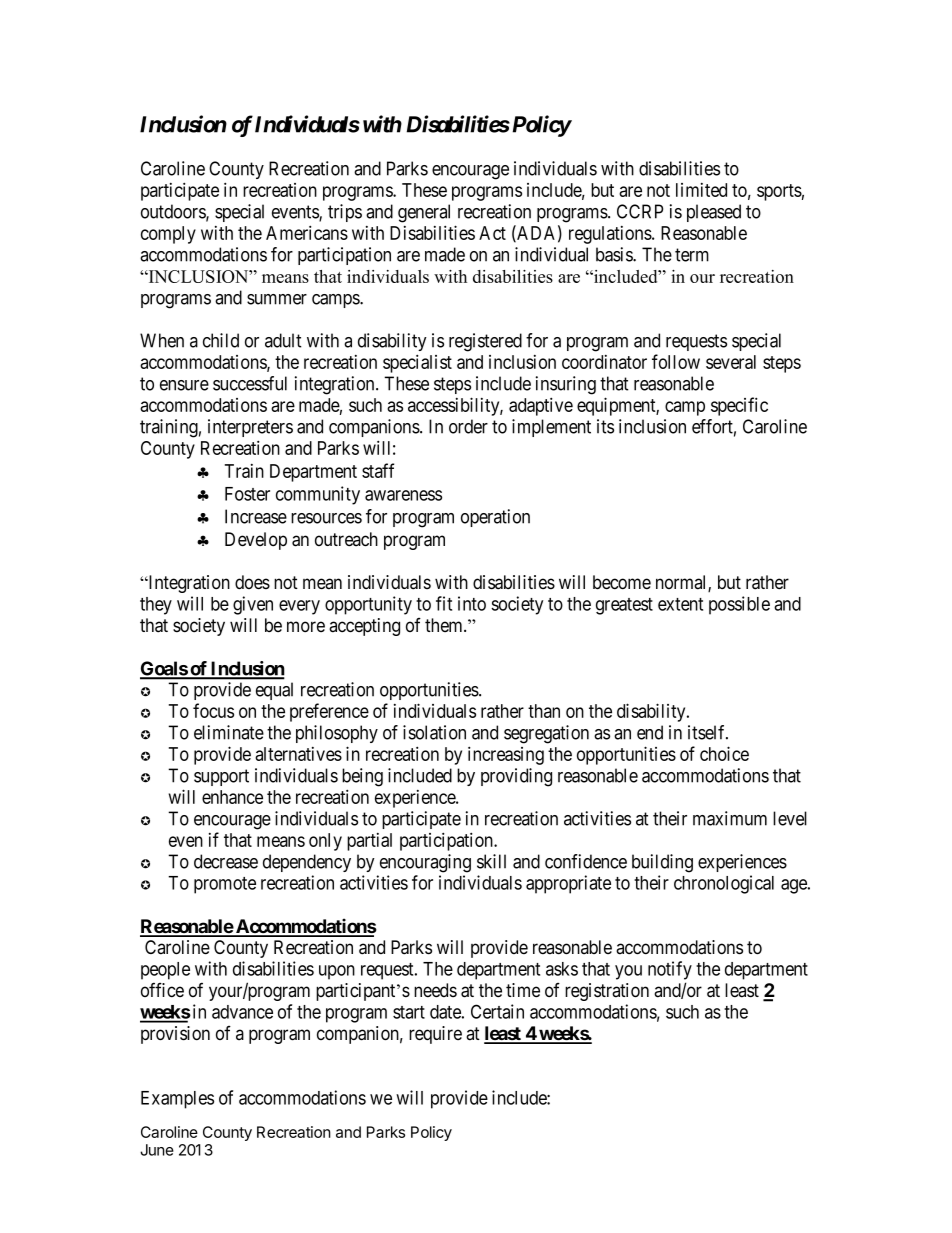 This screenshot has width=952, height=1233. Describe the element at coordinates (168, 235) in the screenshot. I see `comply` at that location.
